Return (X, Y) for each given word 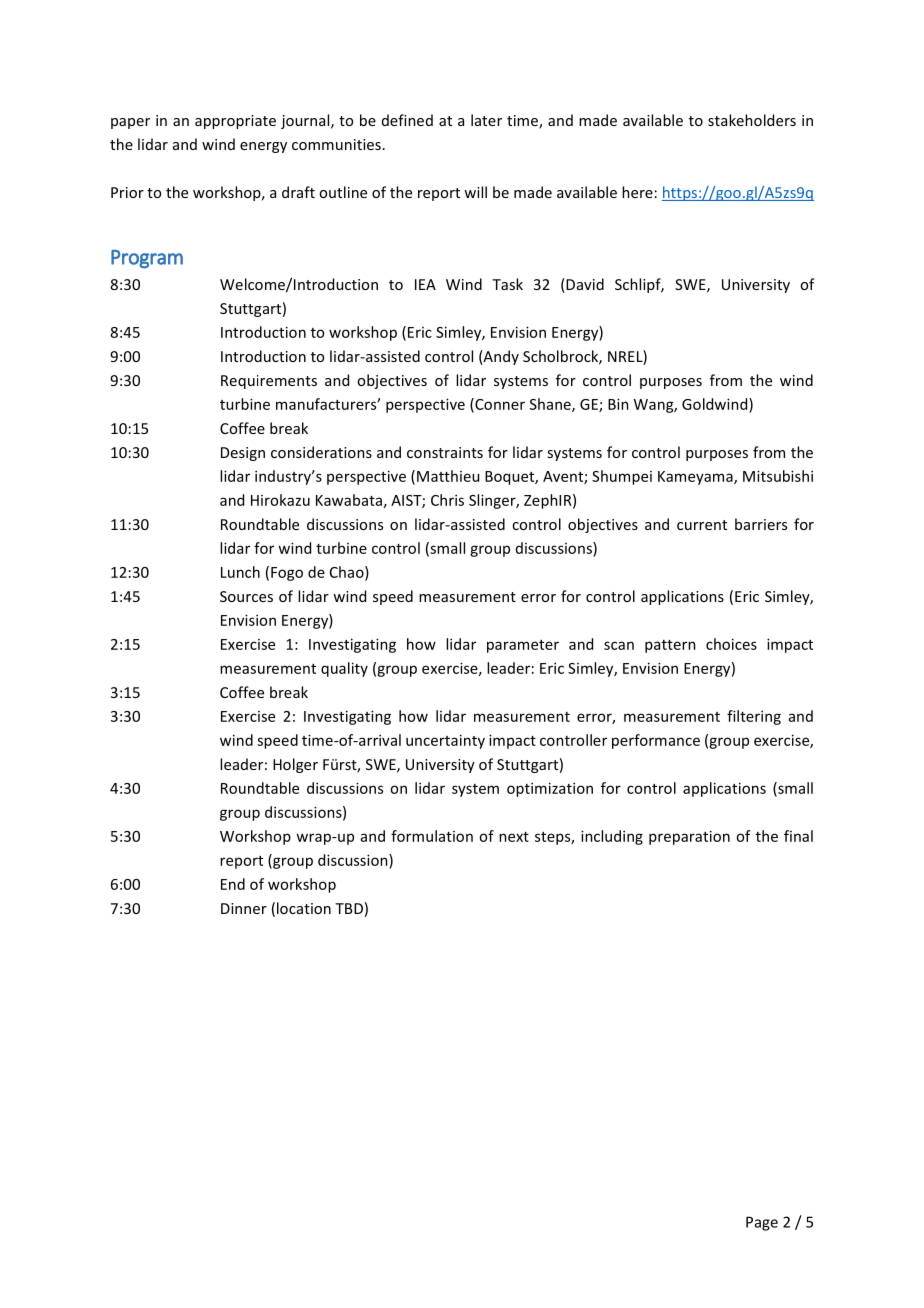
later (486, 120)
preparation (689, 837)
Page (762, 1223)
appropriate (235, 122)
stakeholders (752, 120)
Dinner (244, 908)
